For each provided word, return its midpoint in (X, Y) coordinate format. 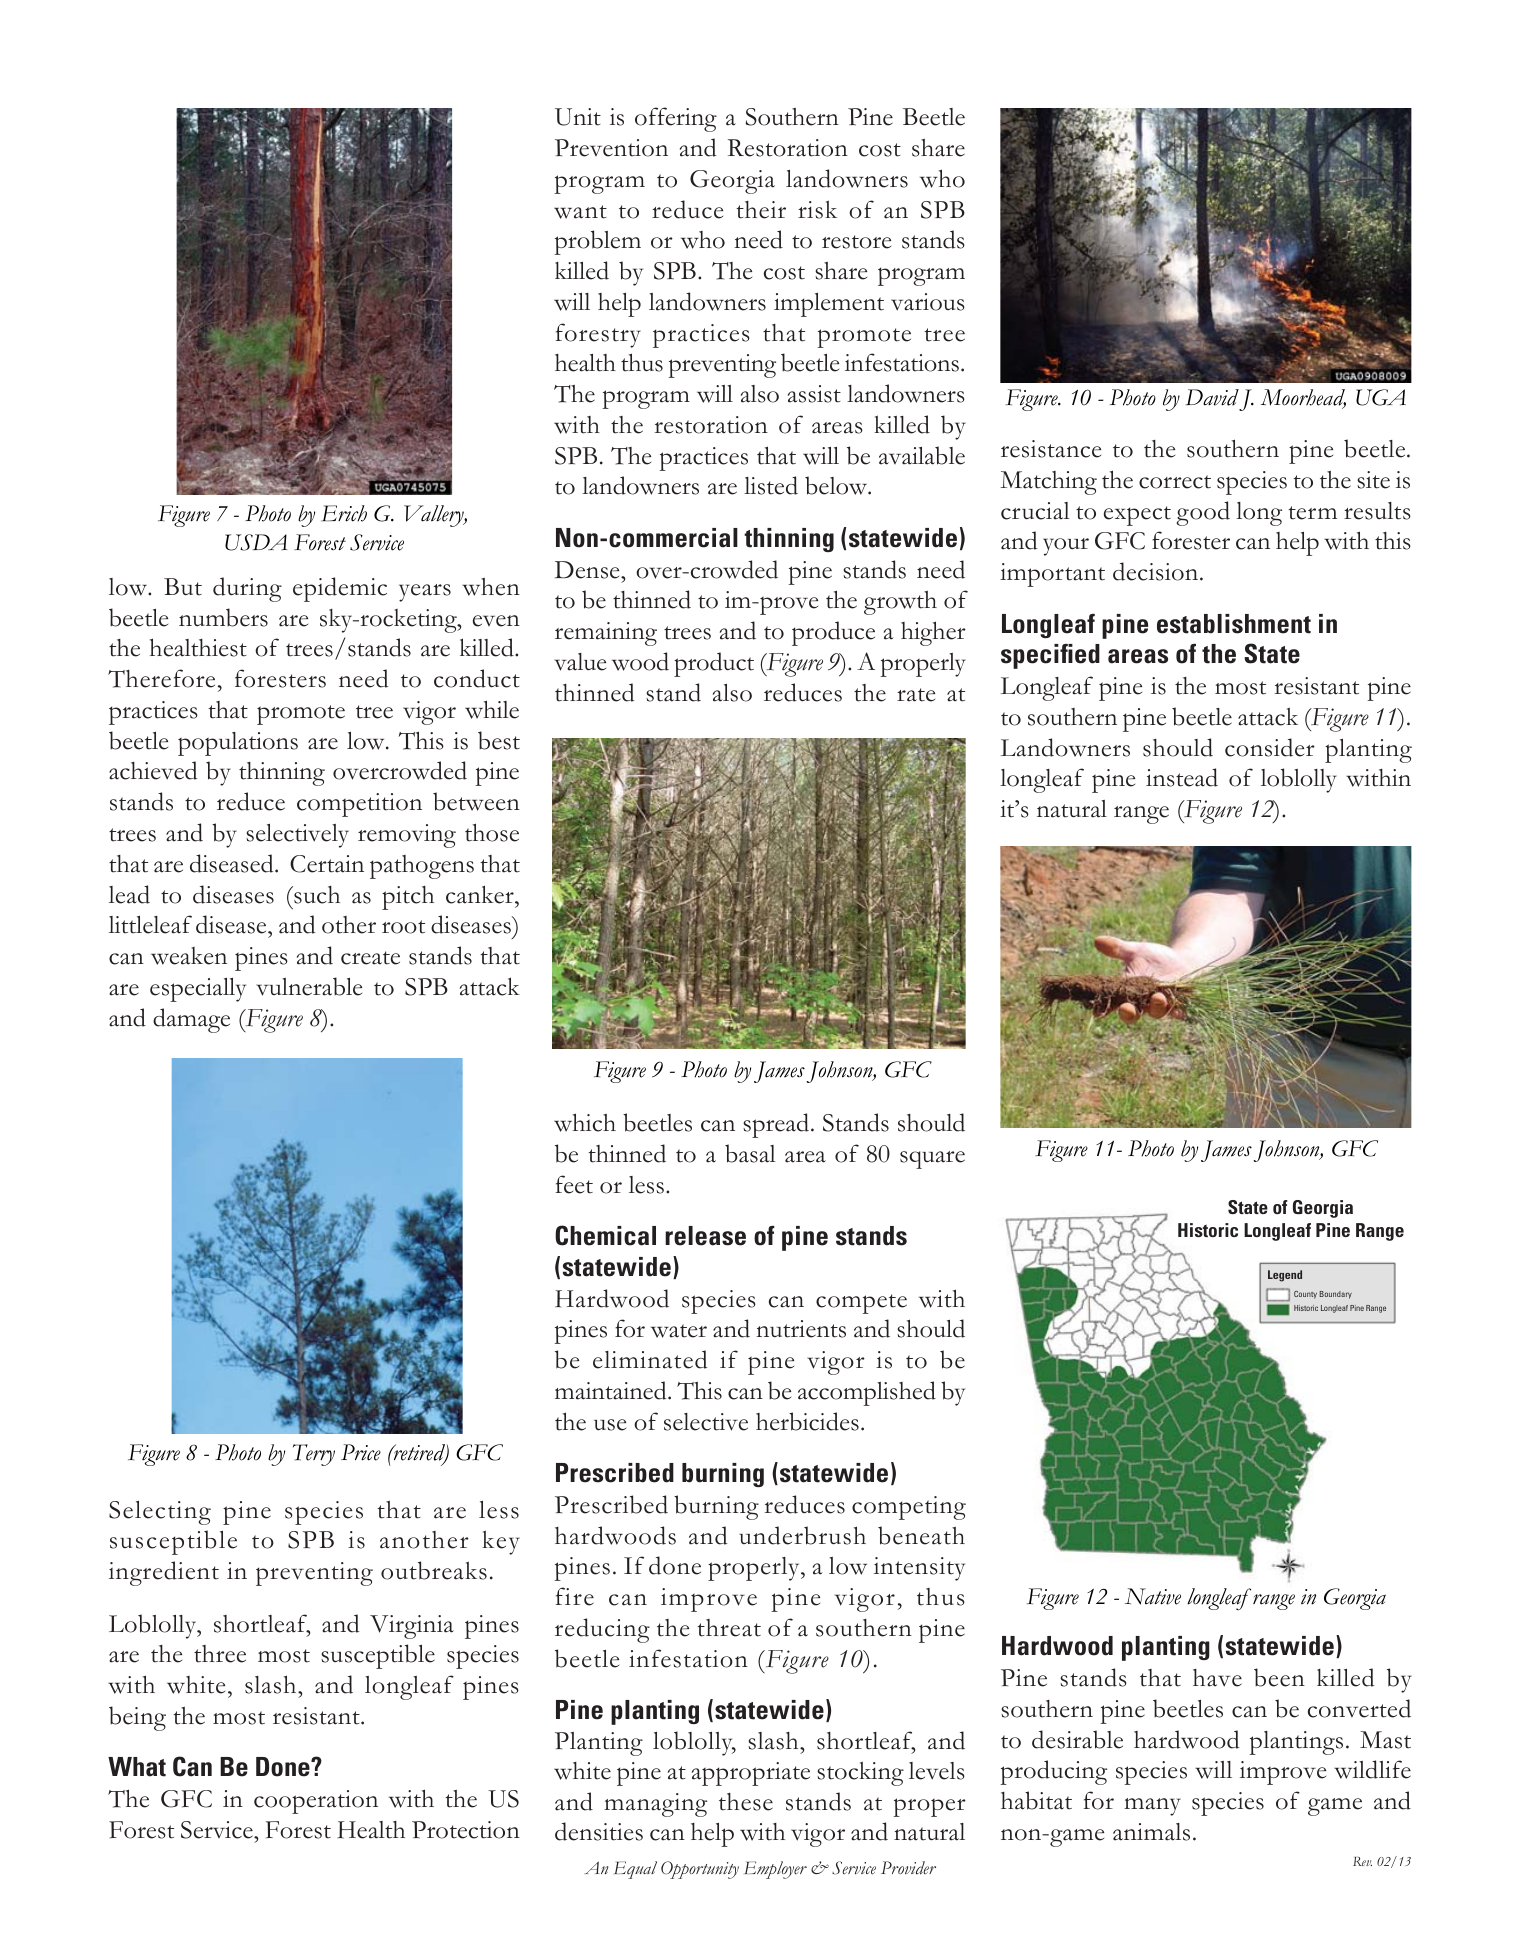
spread (777, 1125)
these (746, 1802)
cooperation (316, 1802)
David (1212, 397)
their (761, 210)
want (580, 212)
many (1152, 1807)
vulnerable (309, 986)
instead (1182, 777)
